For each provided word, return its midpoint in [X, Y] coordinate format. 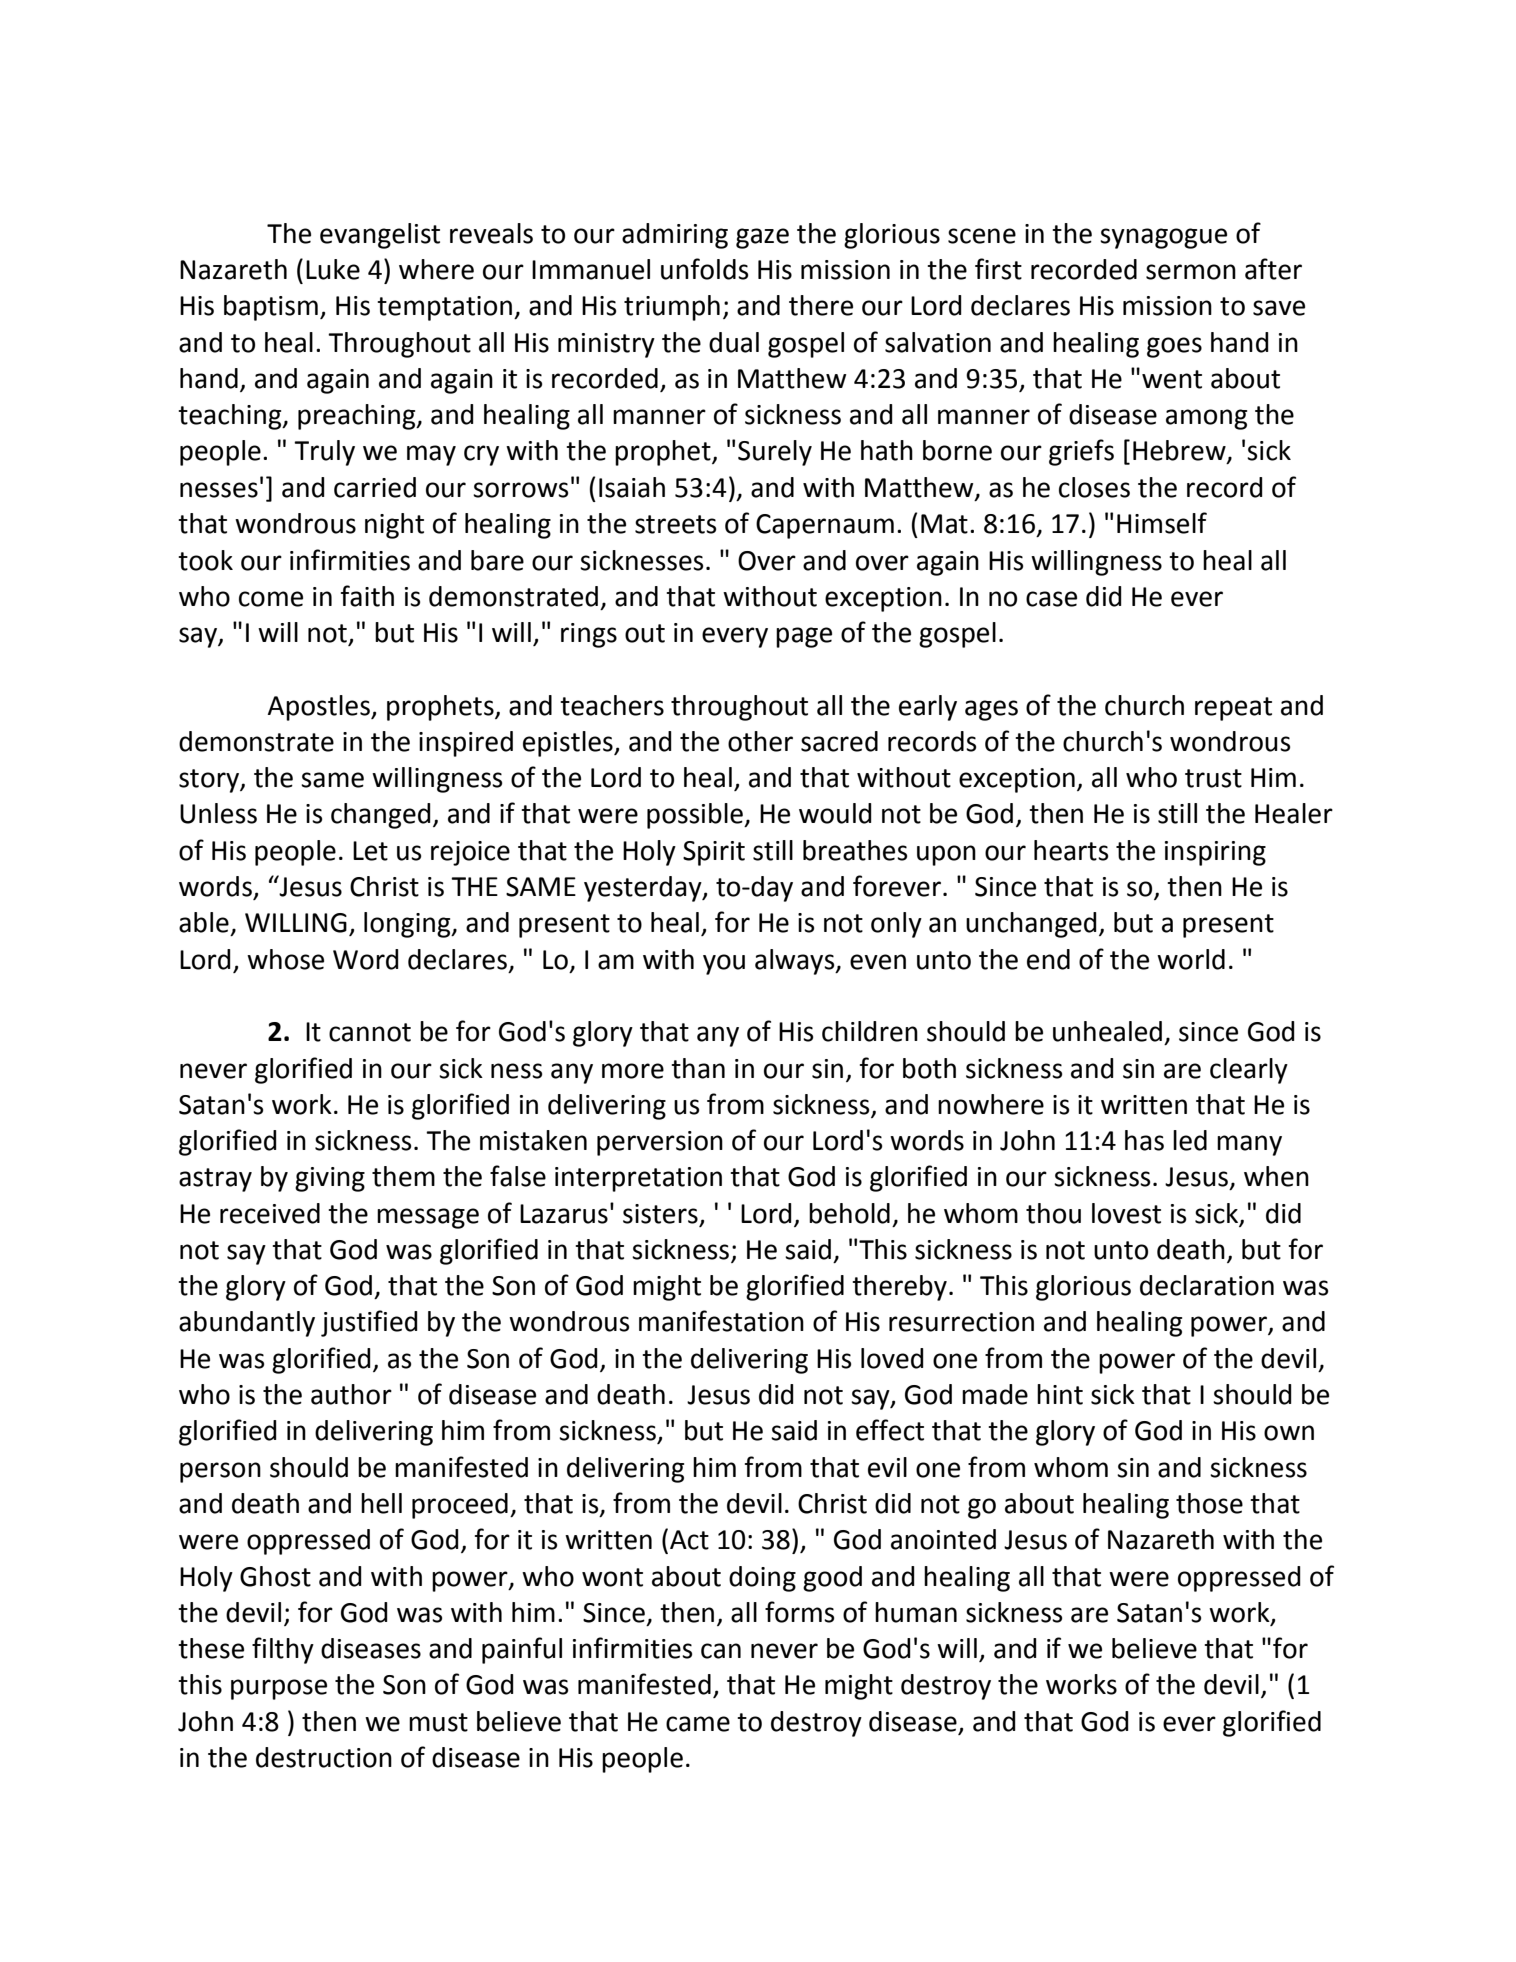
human [916, 1612]
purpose [279, 1689]
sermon [1191, 272]
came [698, 1724]
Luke [333, 269]
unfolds [704, 269]
